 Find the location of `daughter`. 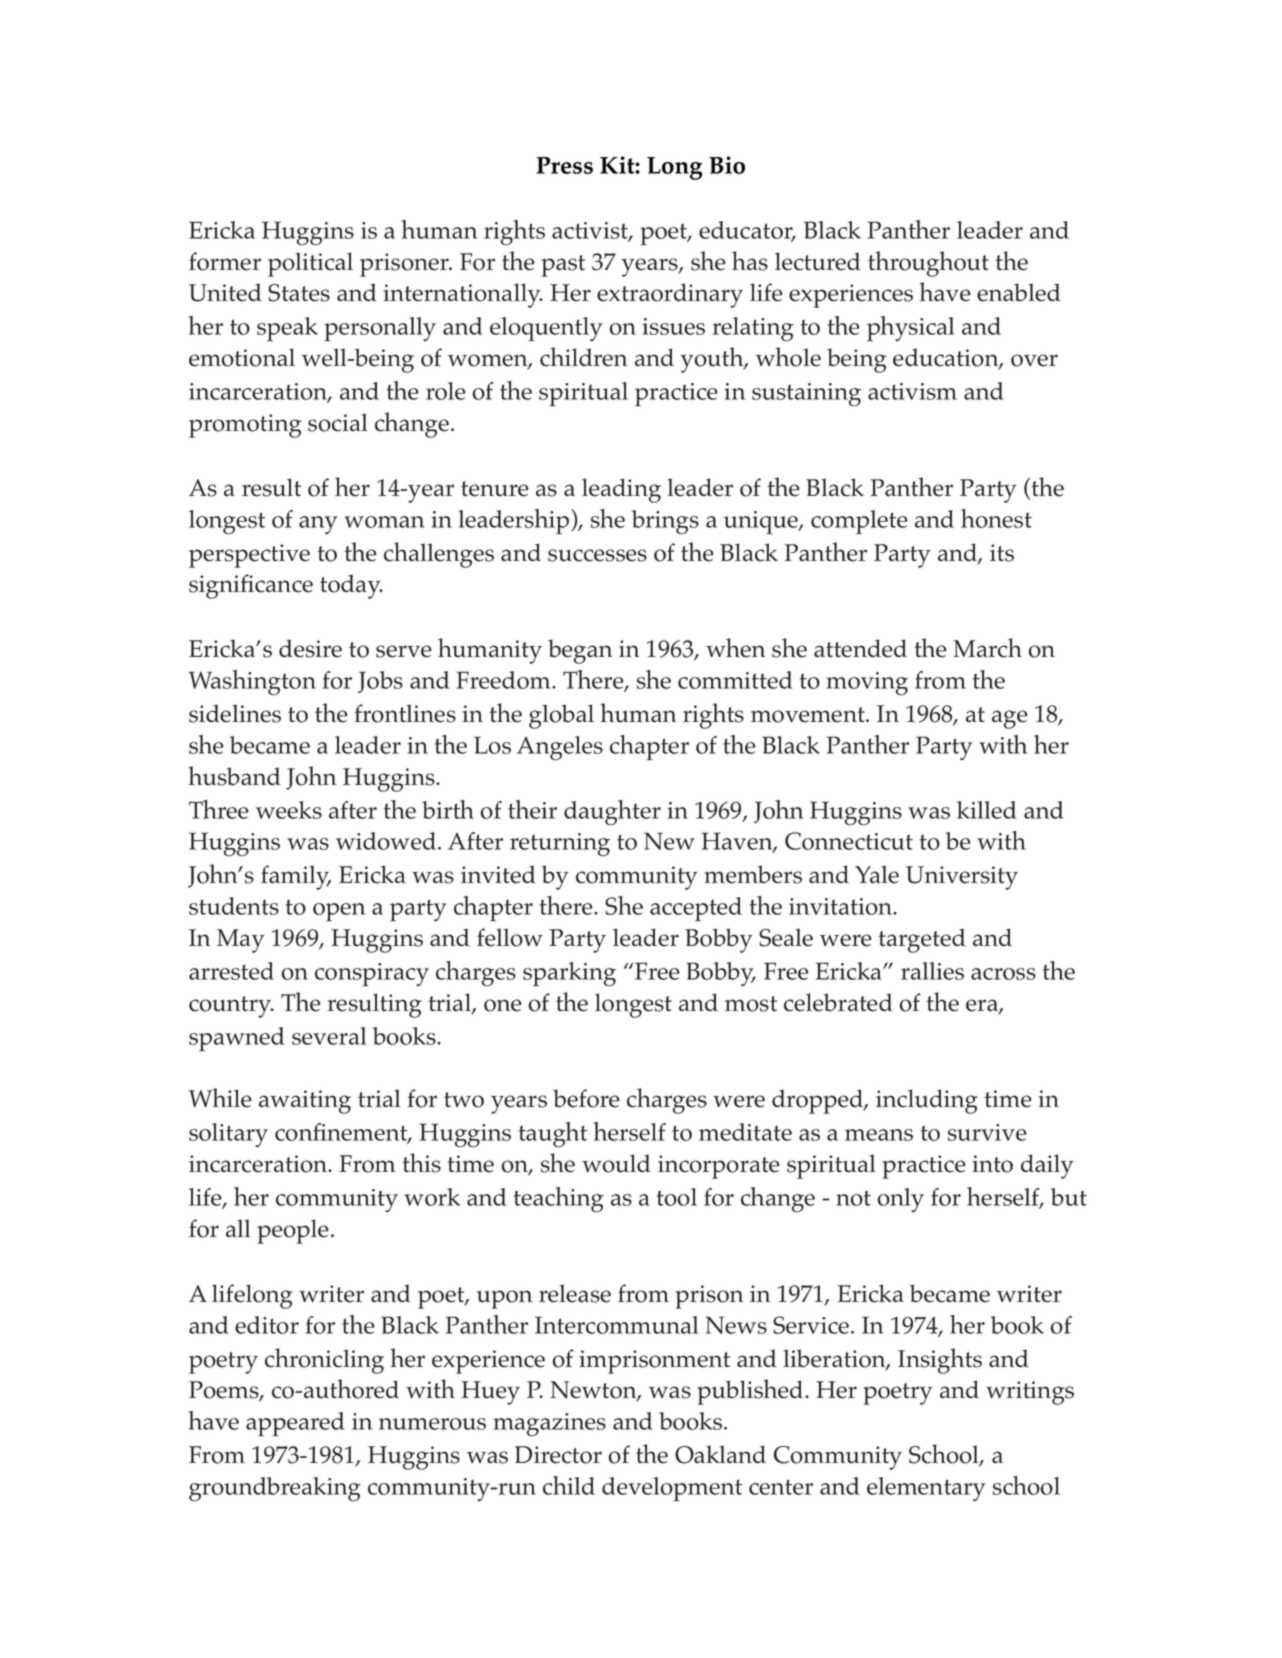

daughter is located at coordinates (612, 813).
